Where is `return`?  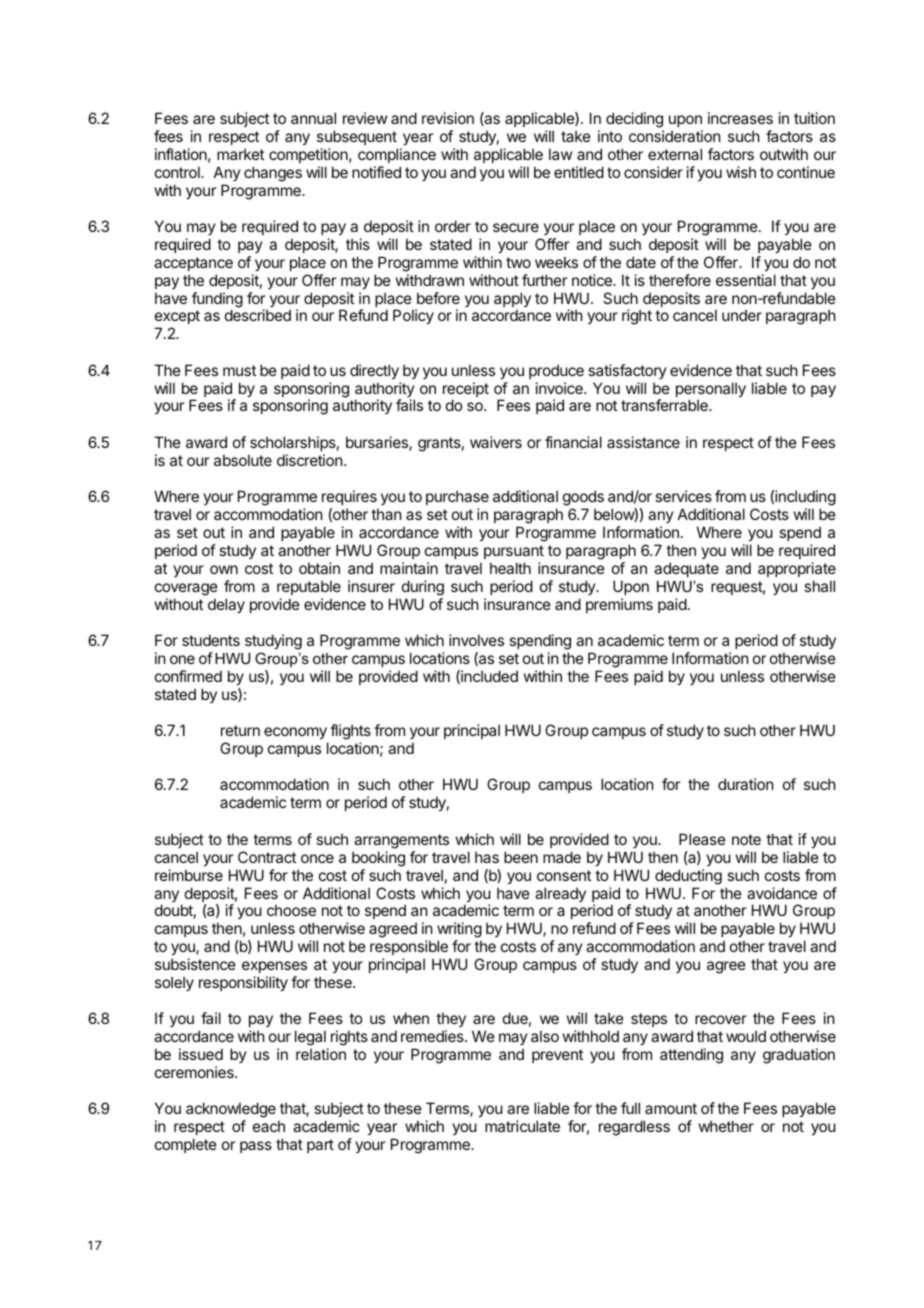 return is located at coordinates (240, 730).
